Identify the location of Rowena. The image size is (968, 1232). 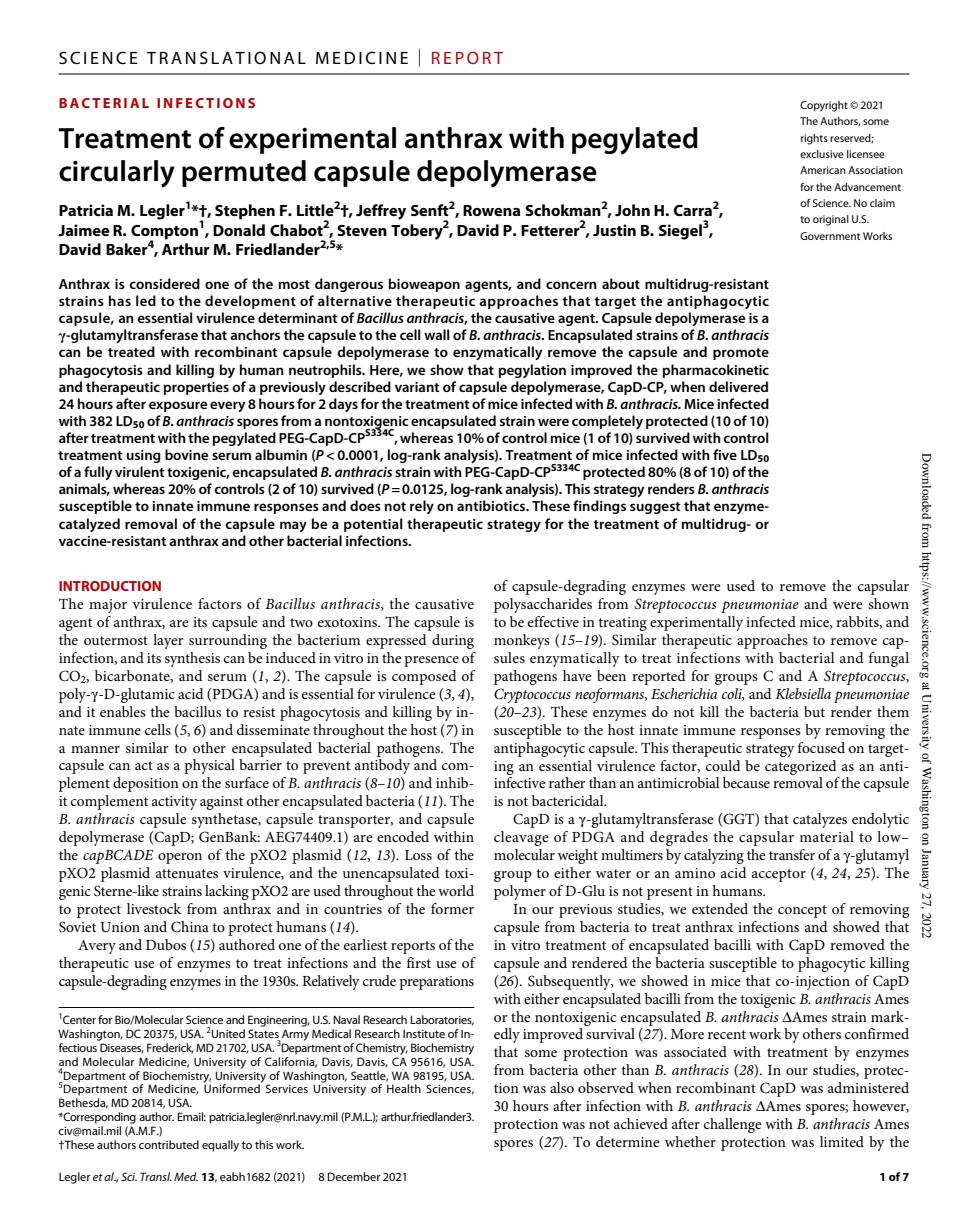
(491, 210).
